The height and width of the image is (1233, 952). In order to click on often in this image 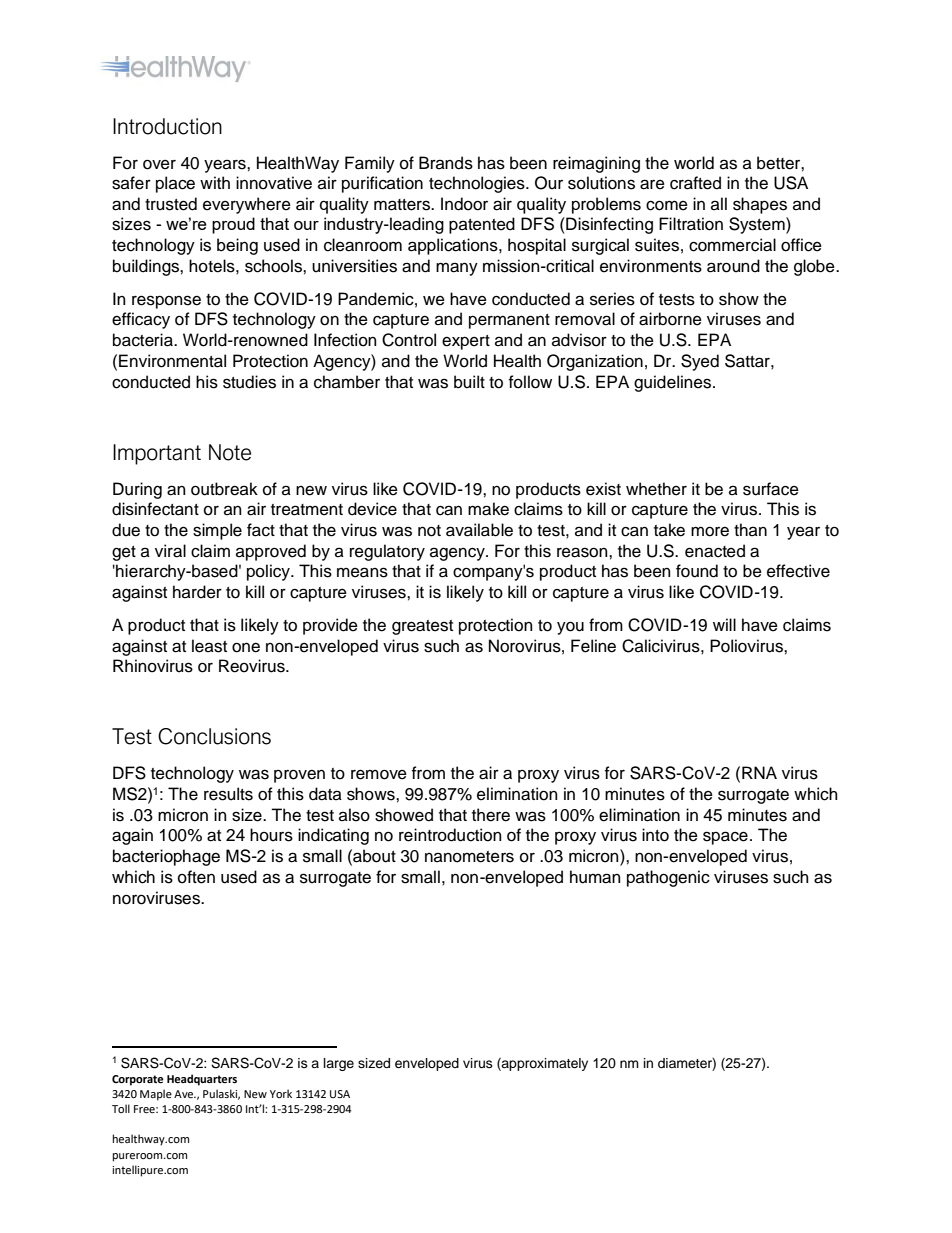, I will do `click(196, 877)`.
